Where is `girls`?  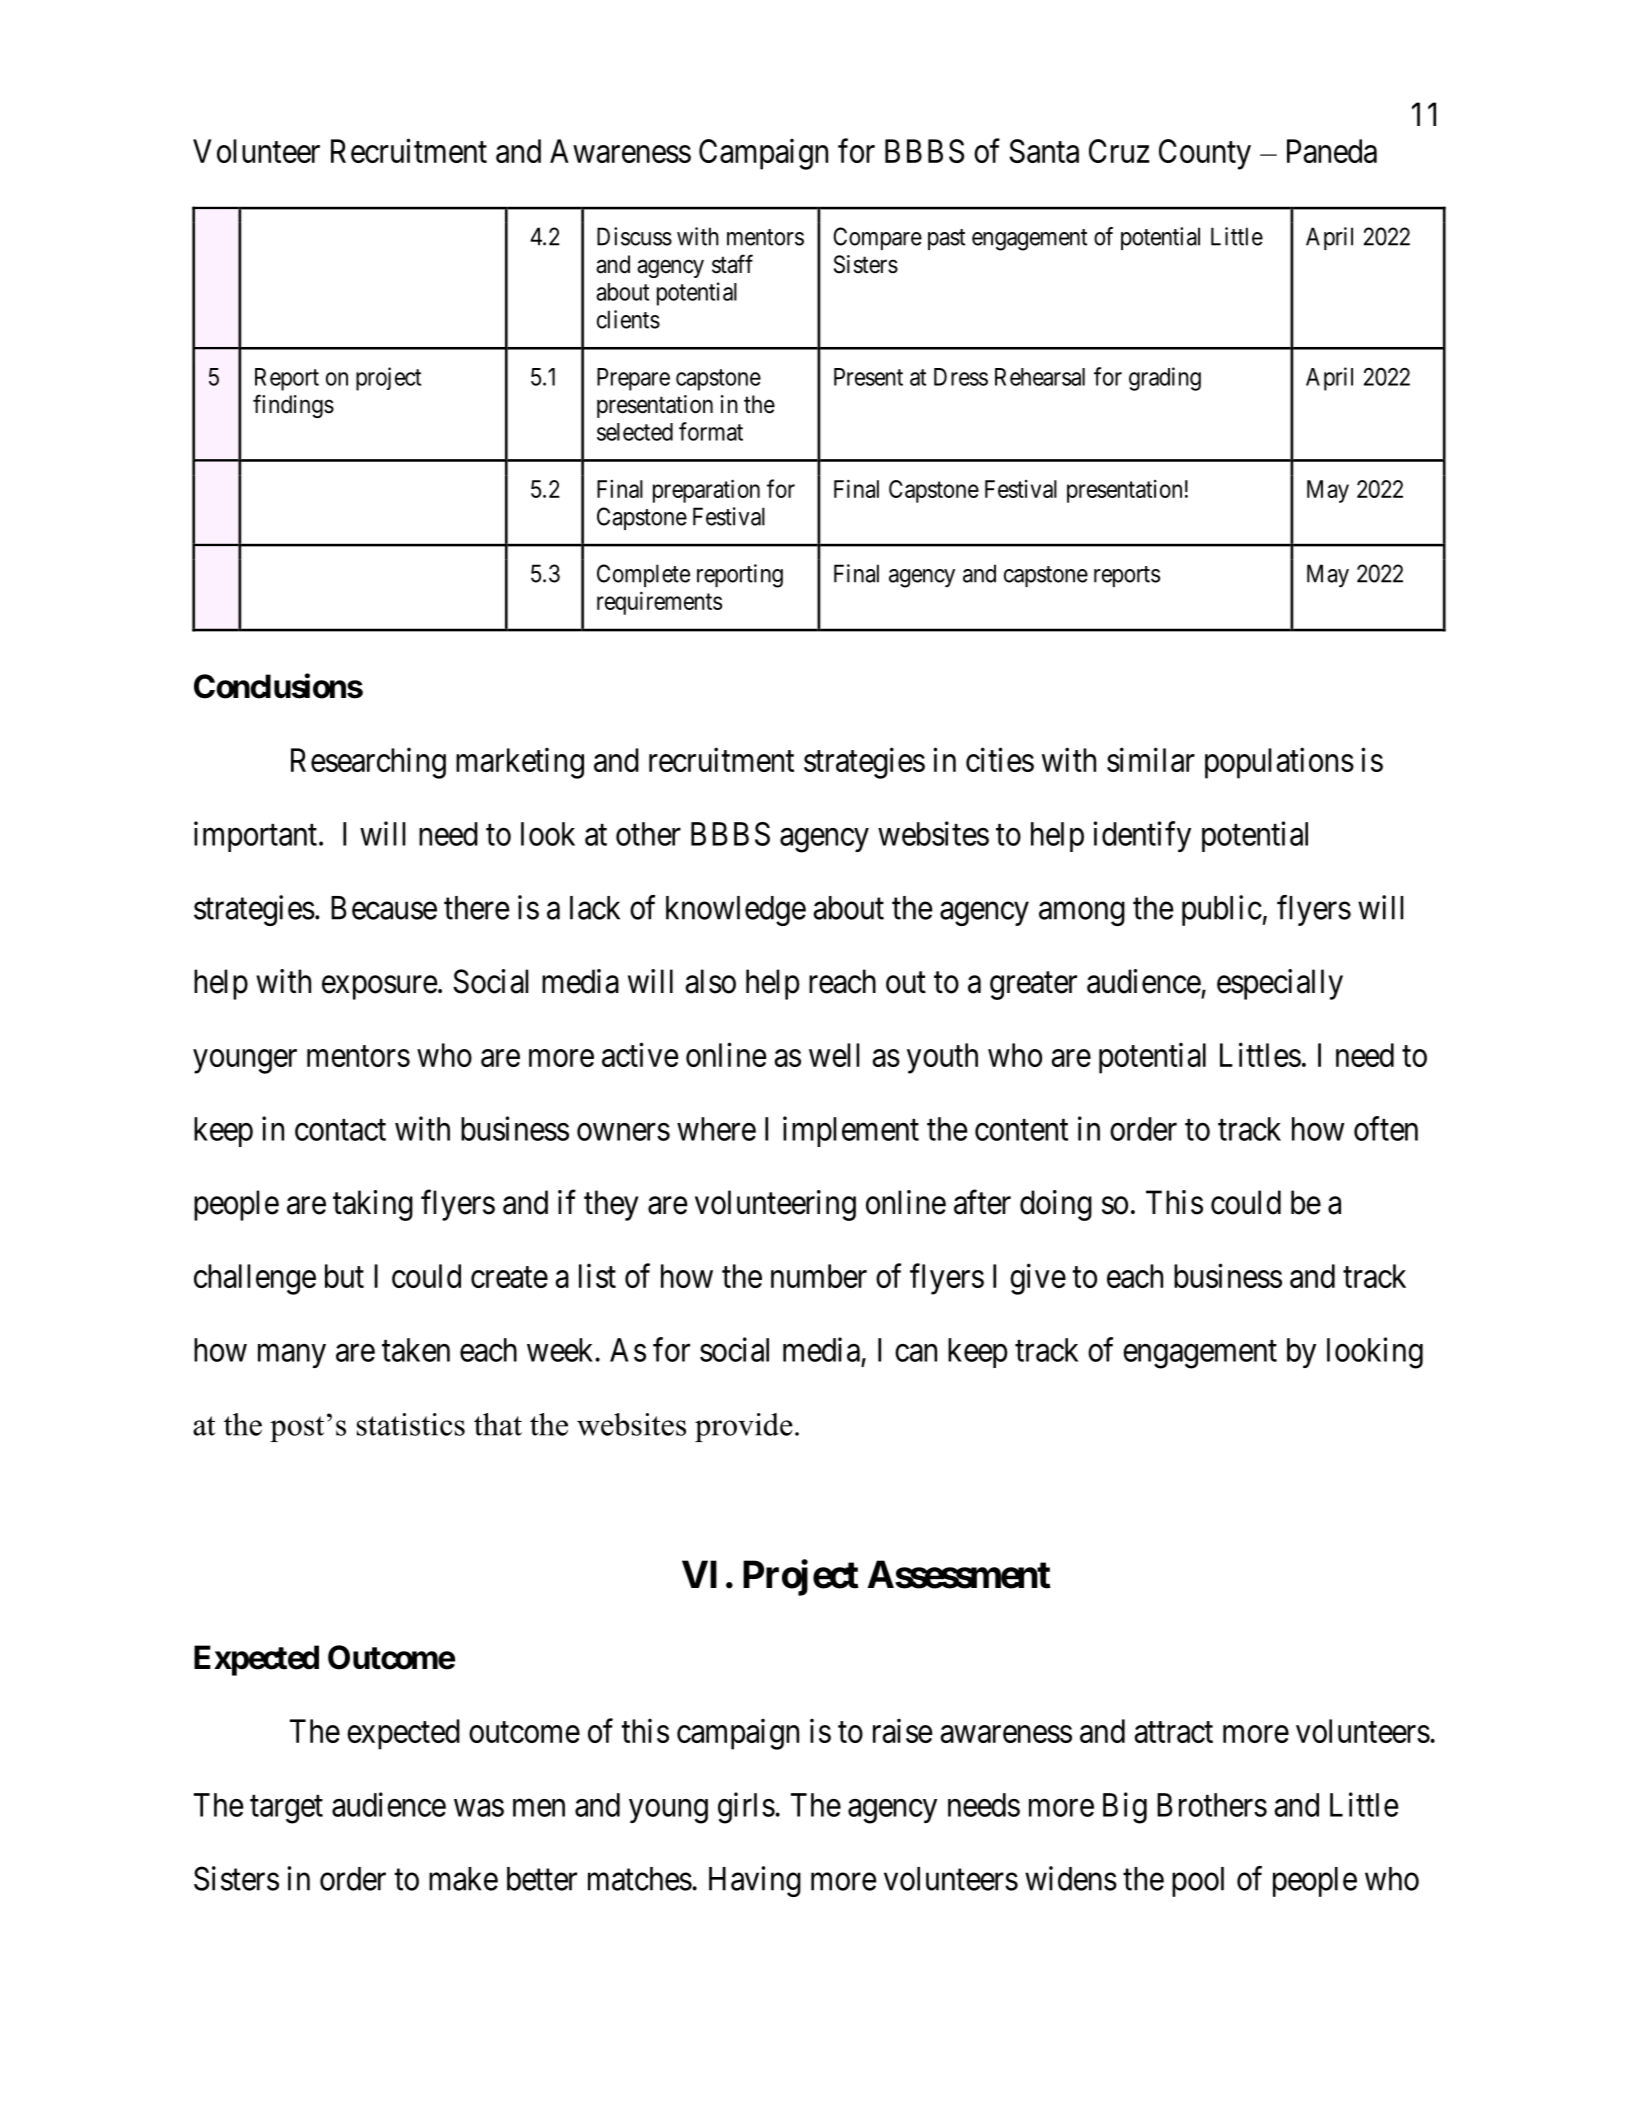 girls is located at coordinates (746, 1808).
